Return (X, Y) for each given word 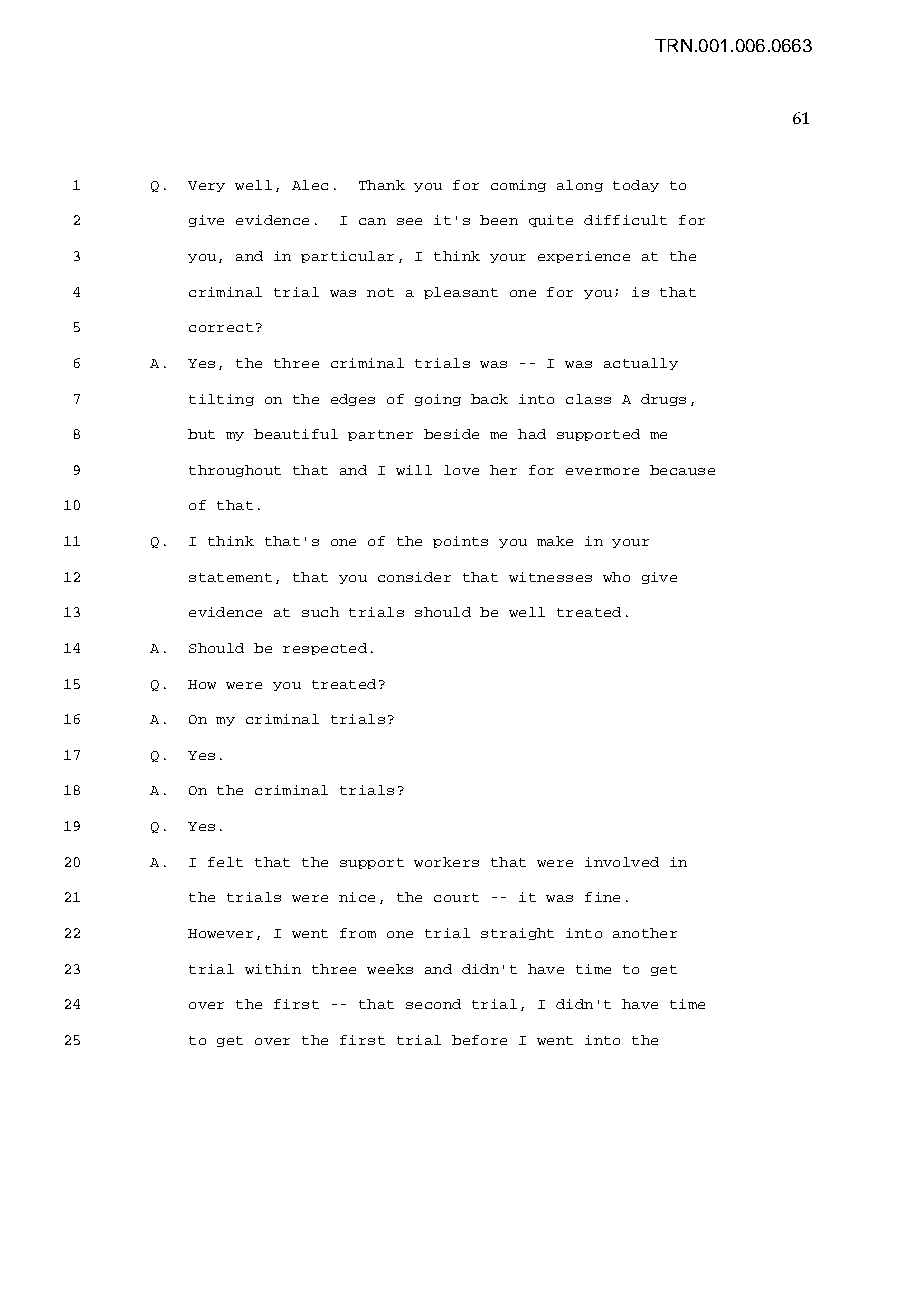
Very (206, 186)
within (273, 969)
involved (622, 862)
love (461, 470)
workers (446, 862)
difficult (625, 220)
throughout (235, 471)
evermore (602, 471)
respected (325, 649)
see (409, 221)
